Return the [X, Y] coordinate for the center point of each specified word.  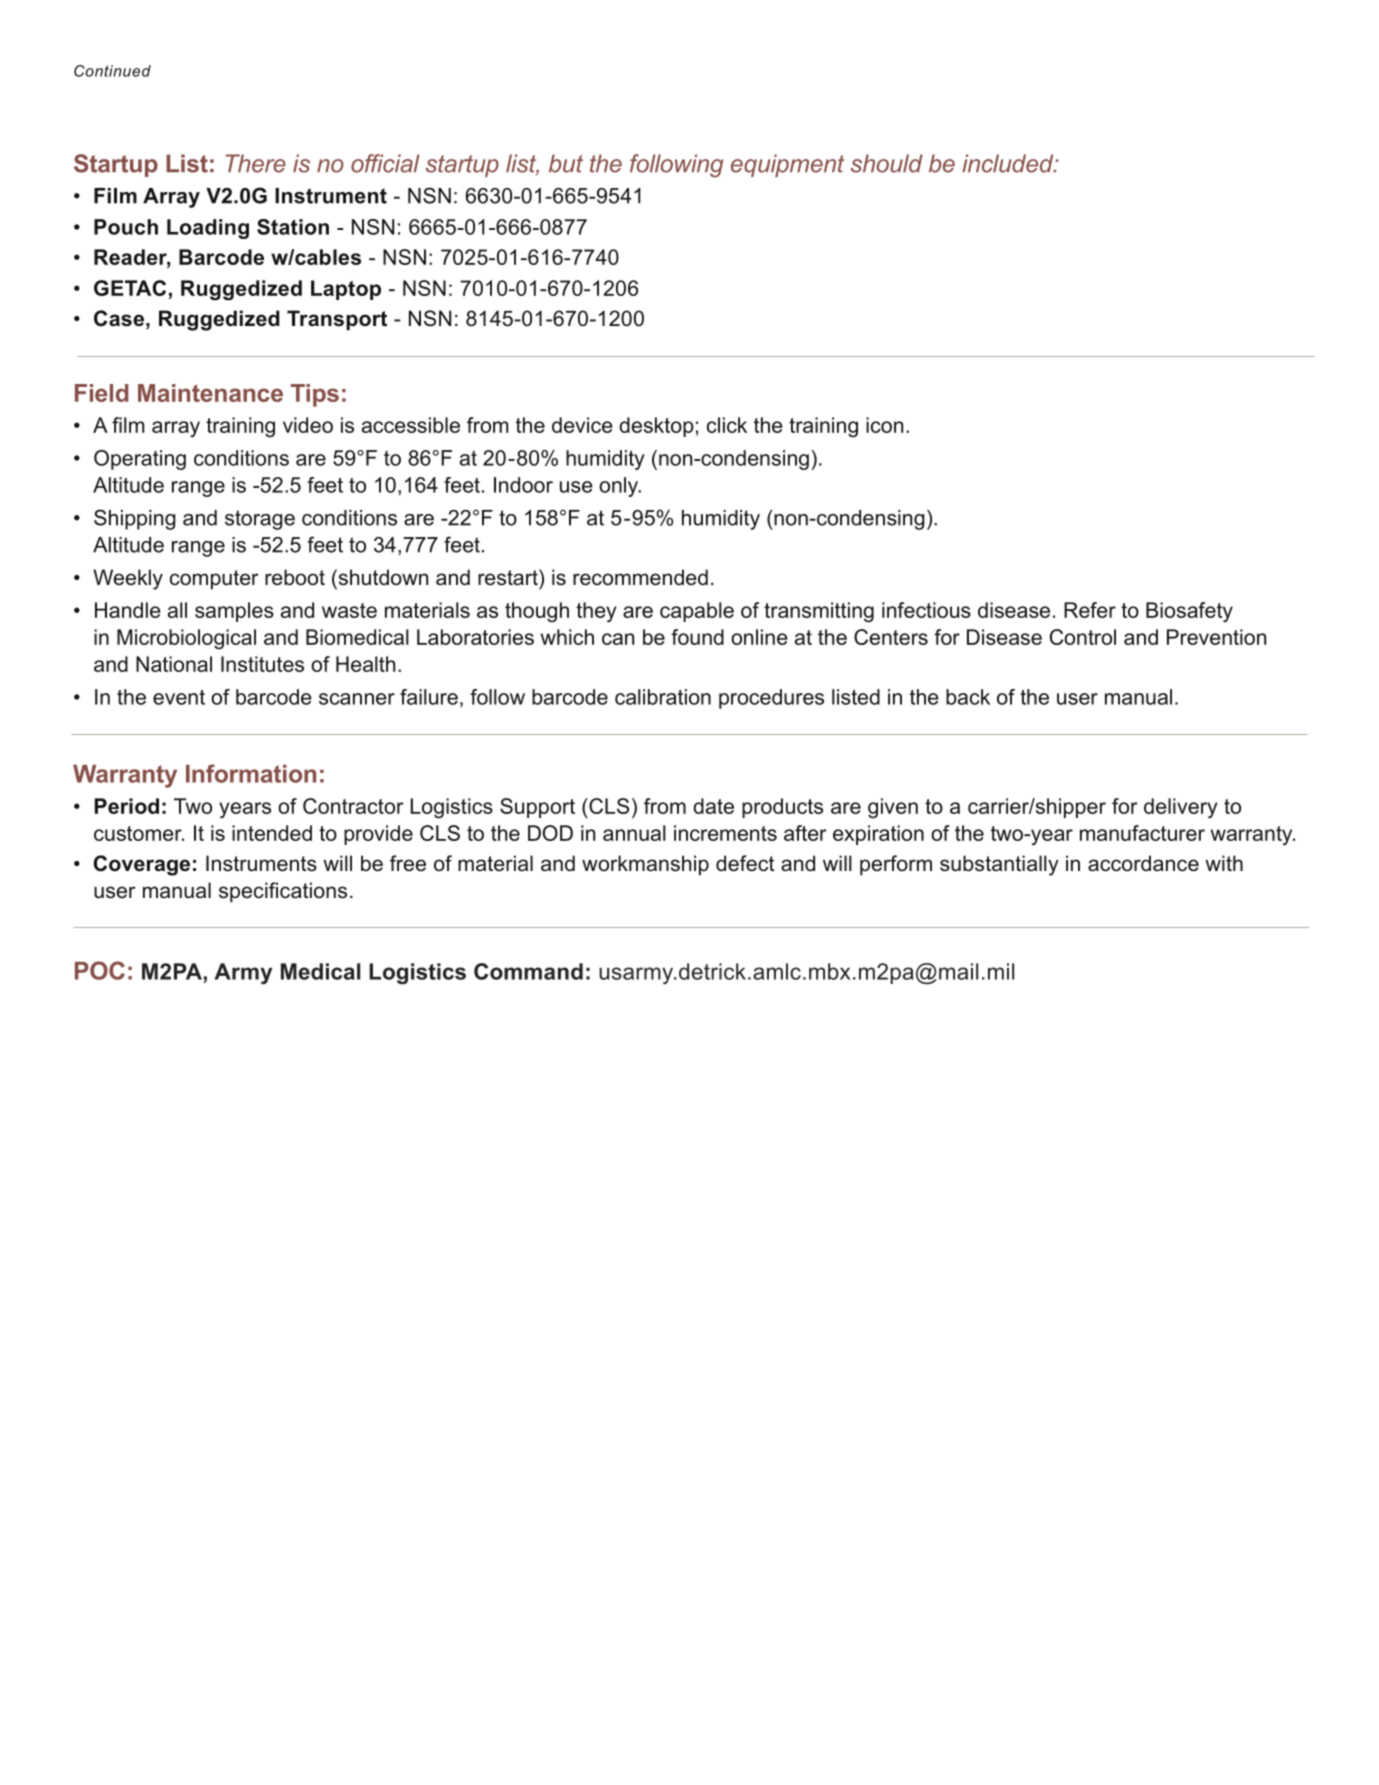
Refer [1090, 610]
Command [528, 971]
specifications [283, 892]
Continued [112, 71]
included [1009, 163]
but [566, 163]
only [620, 487]
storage [260, 520]
